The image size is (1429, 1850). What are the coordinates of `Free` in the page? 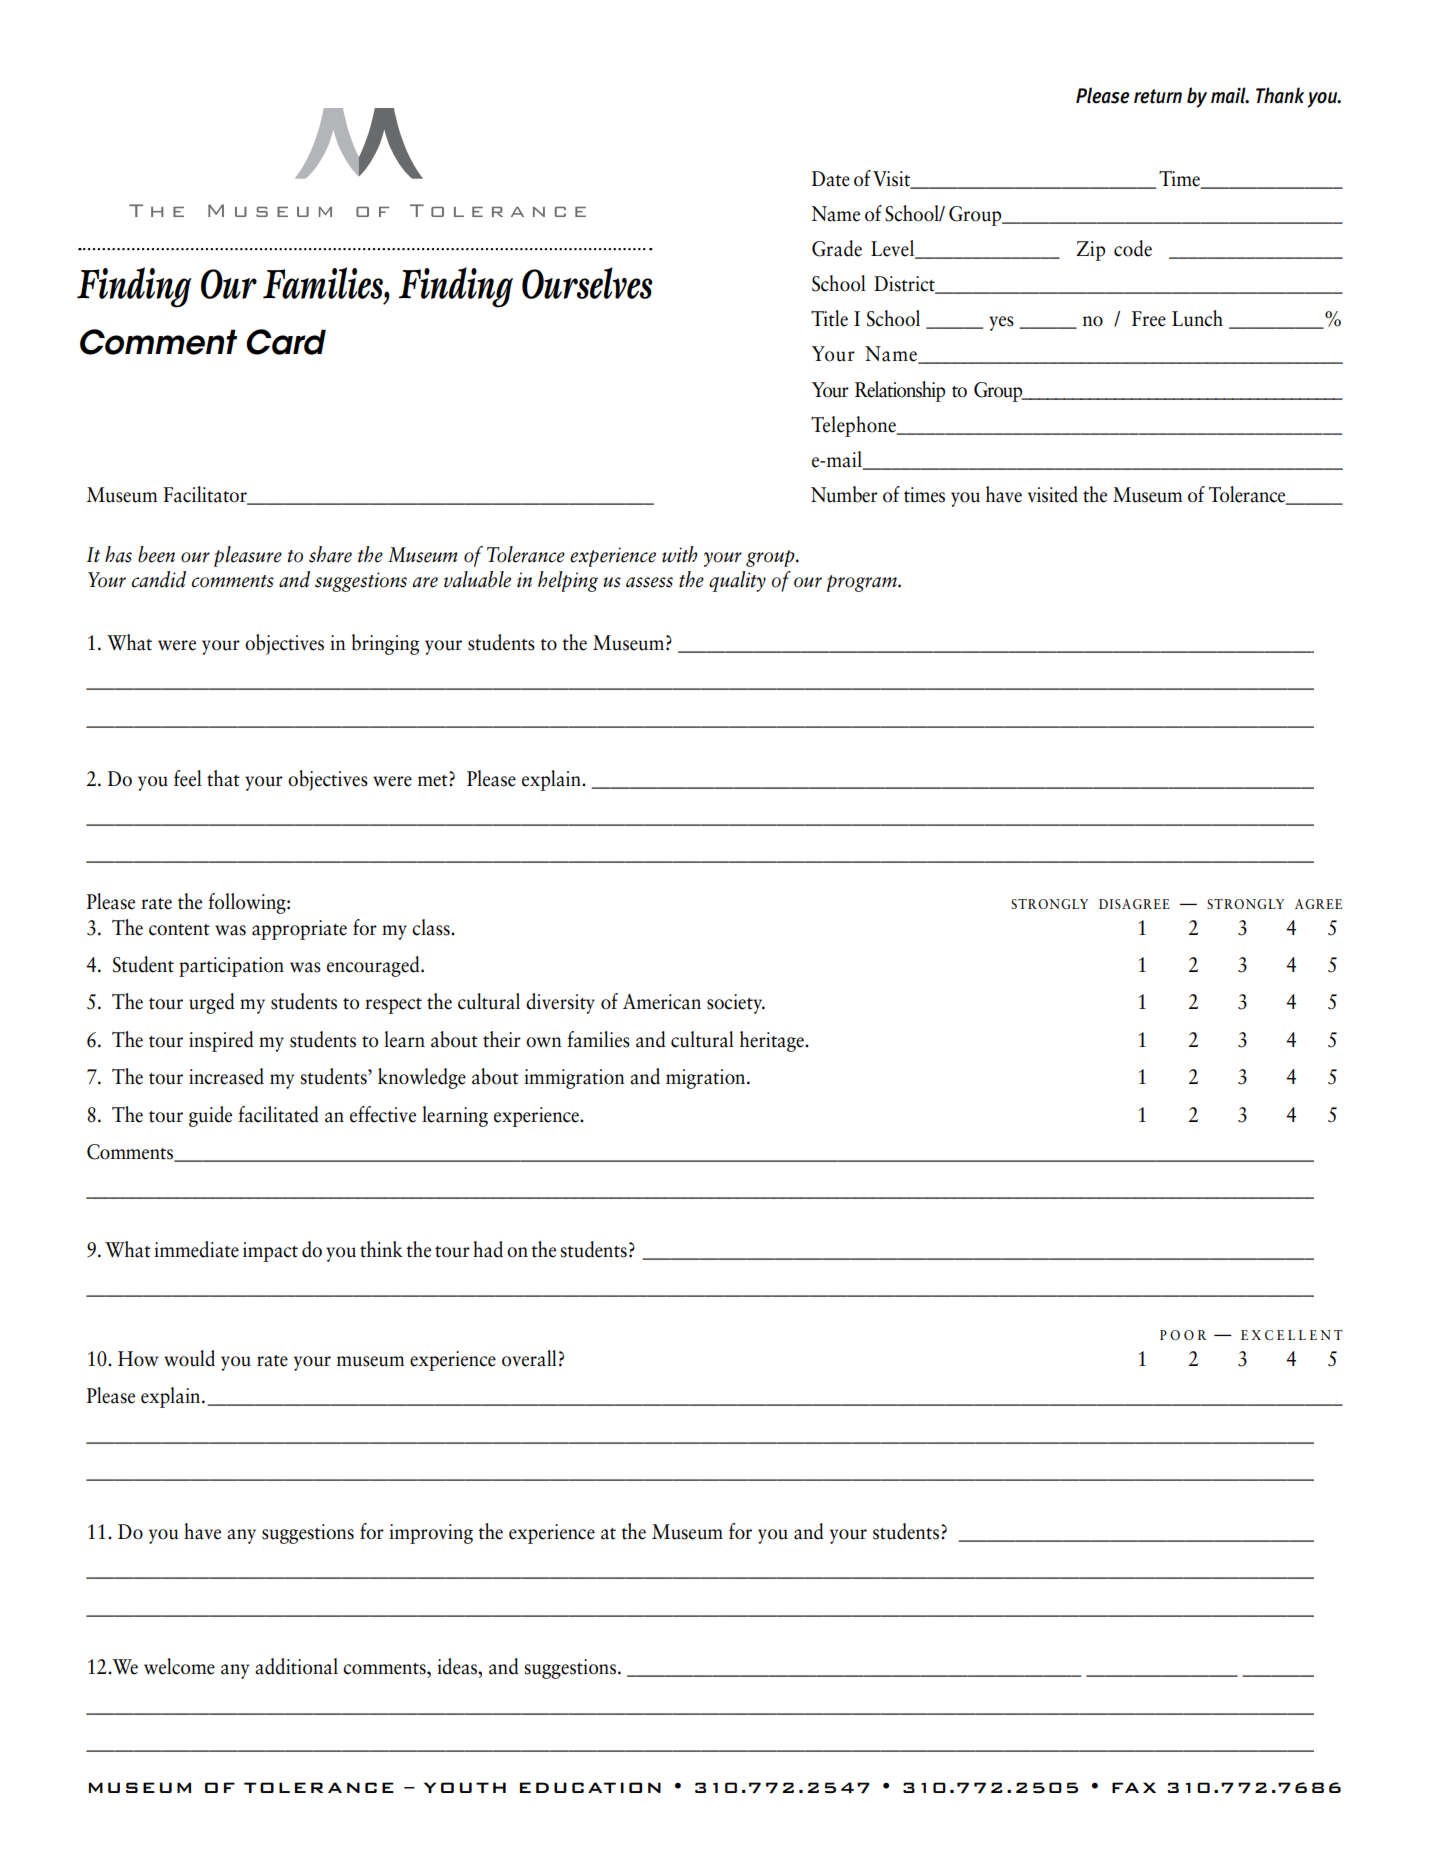 It's located at (1149, 319).
